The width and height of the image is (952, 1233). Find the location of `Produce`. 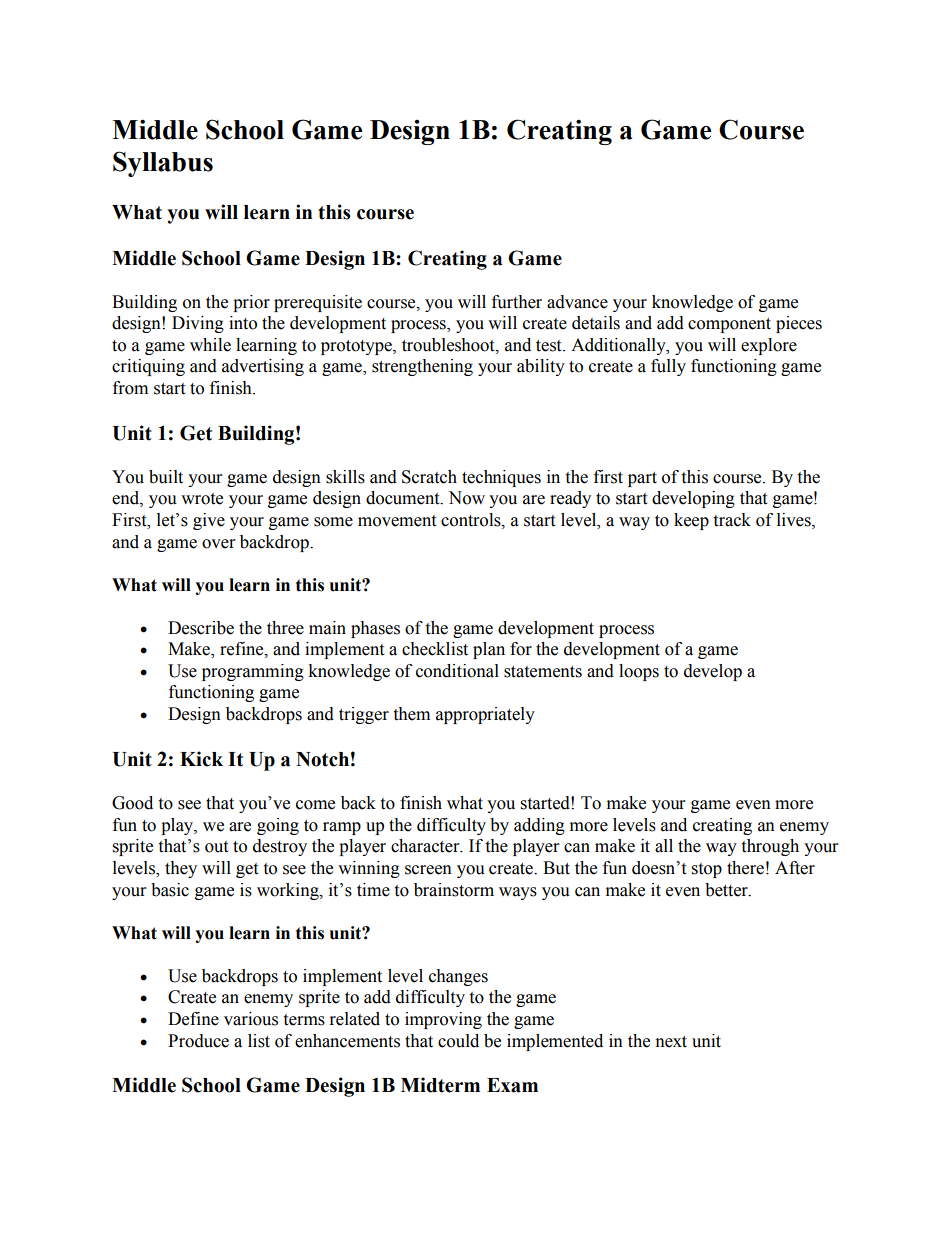

Produce is located at coordinates (198, 1041).
